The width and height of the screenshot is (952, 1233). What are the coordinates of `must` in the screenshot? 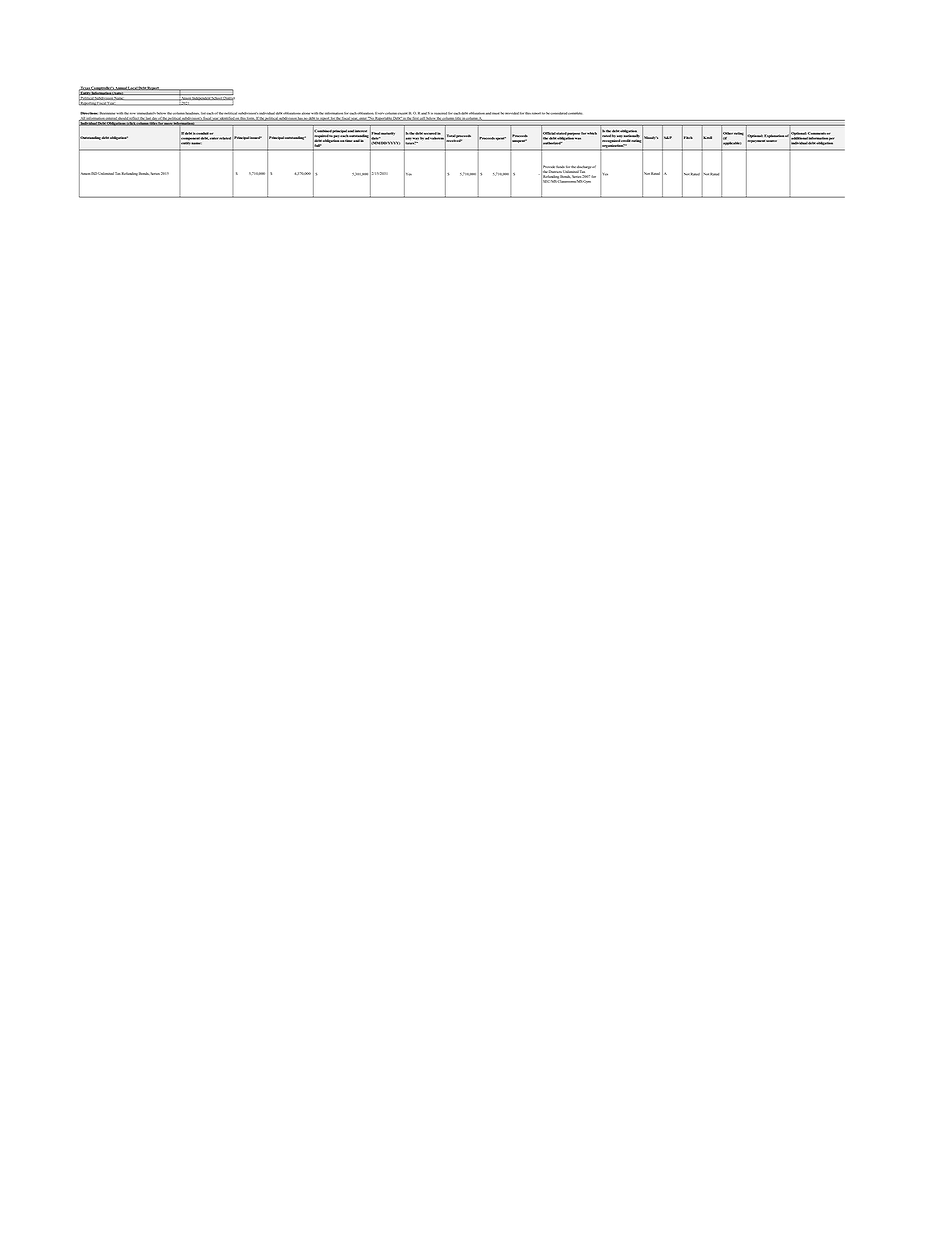 It's located at (495, 113).
